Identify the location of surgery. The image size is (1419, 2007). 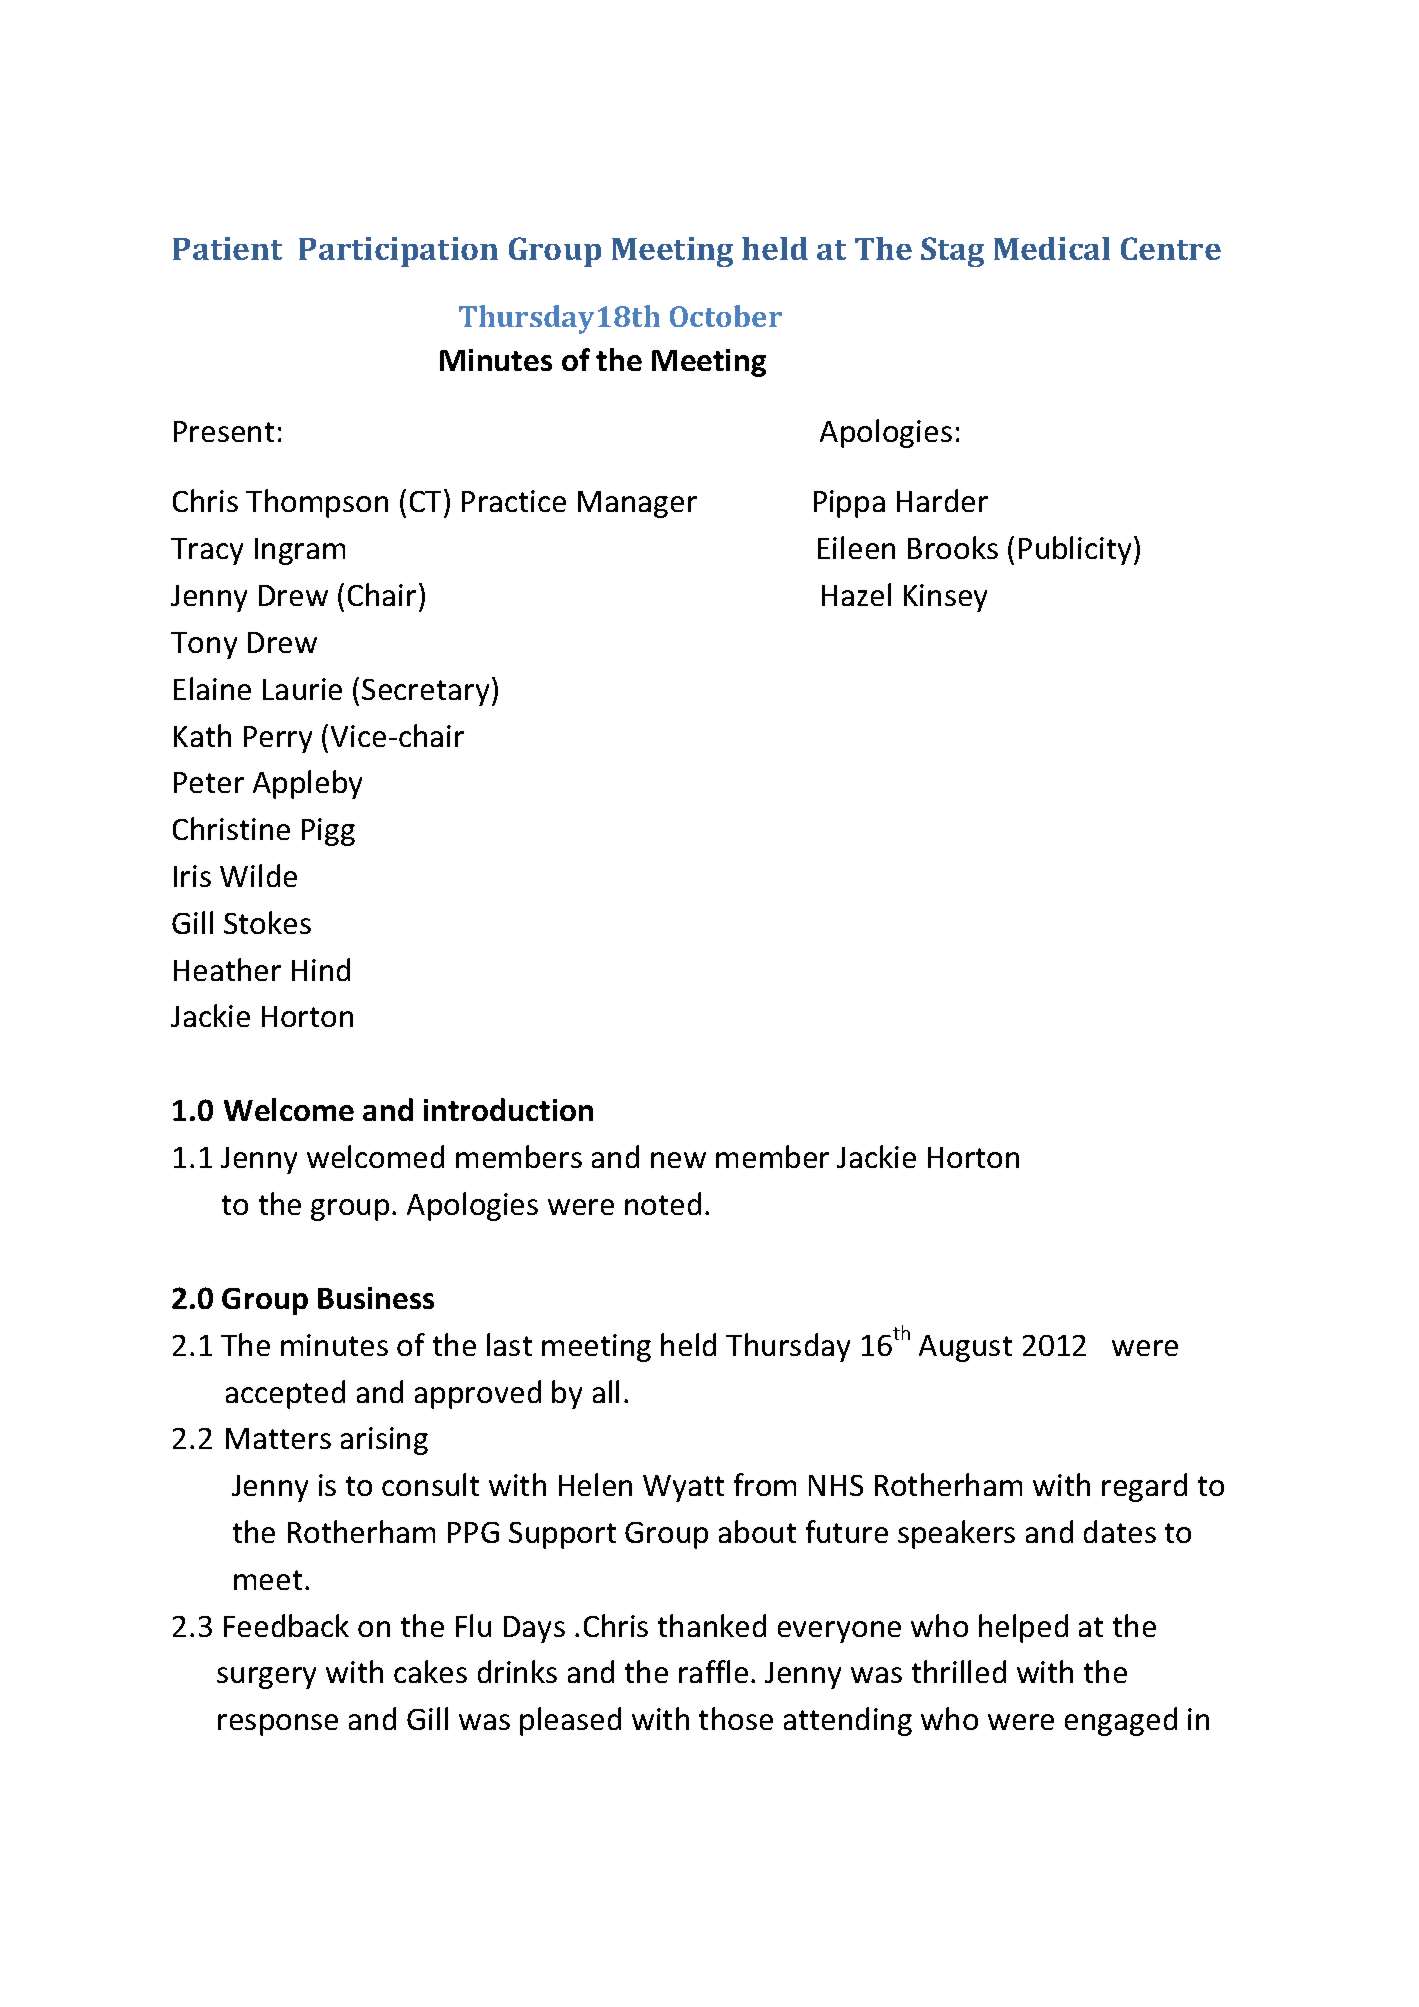
(266, 1678).
